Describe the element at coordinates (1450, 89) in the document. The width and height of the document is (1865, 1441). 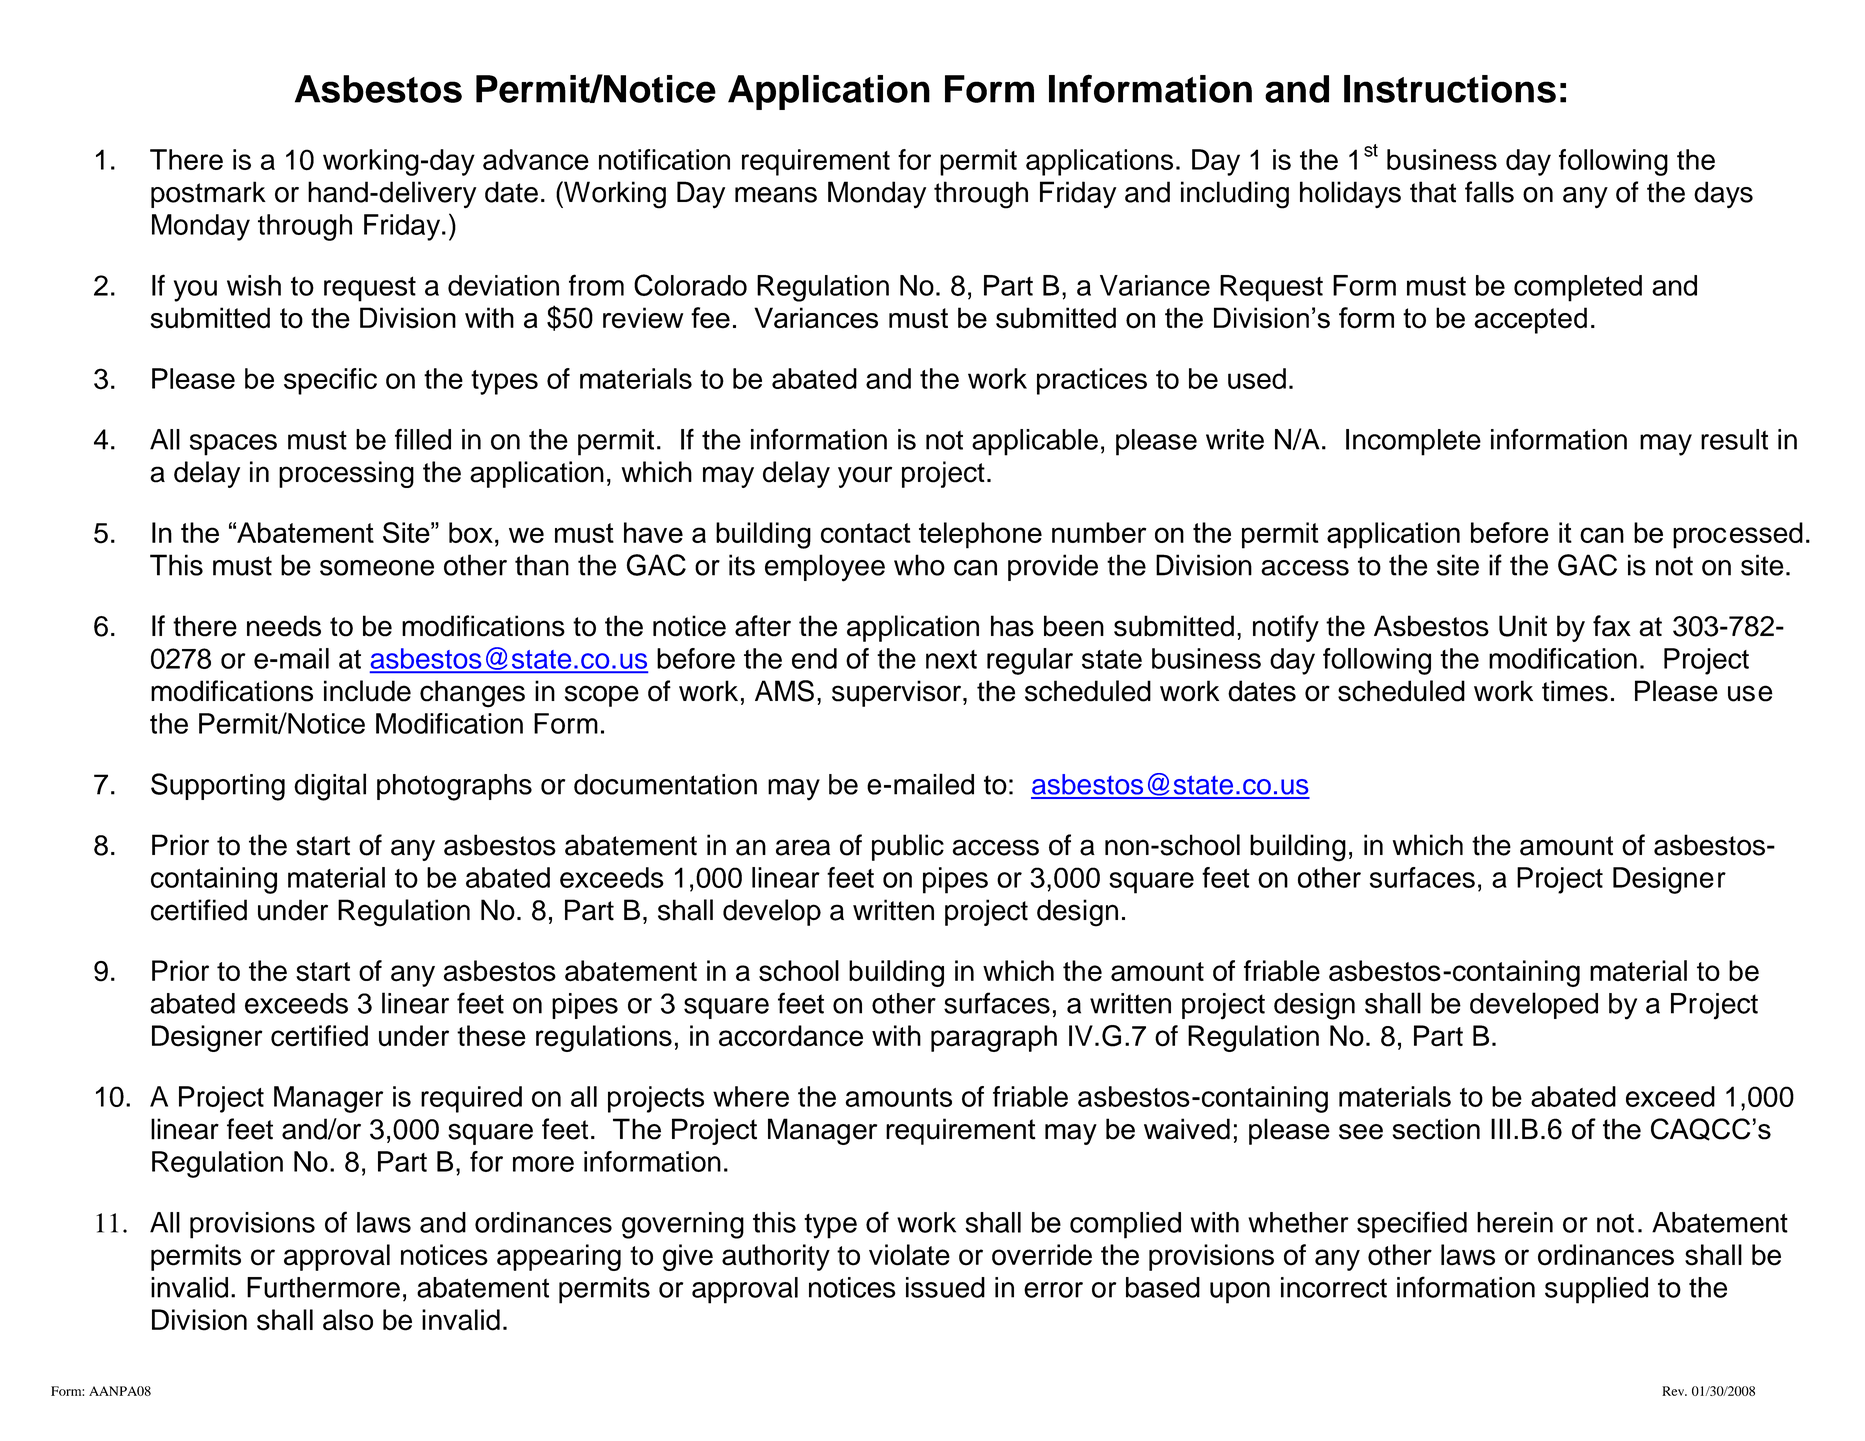
I see `Instructions` at that location.
